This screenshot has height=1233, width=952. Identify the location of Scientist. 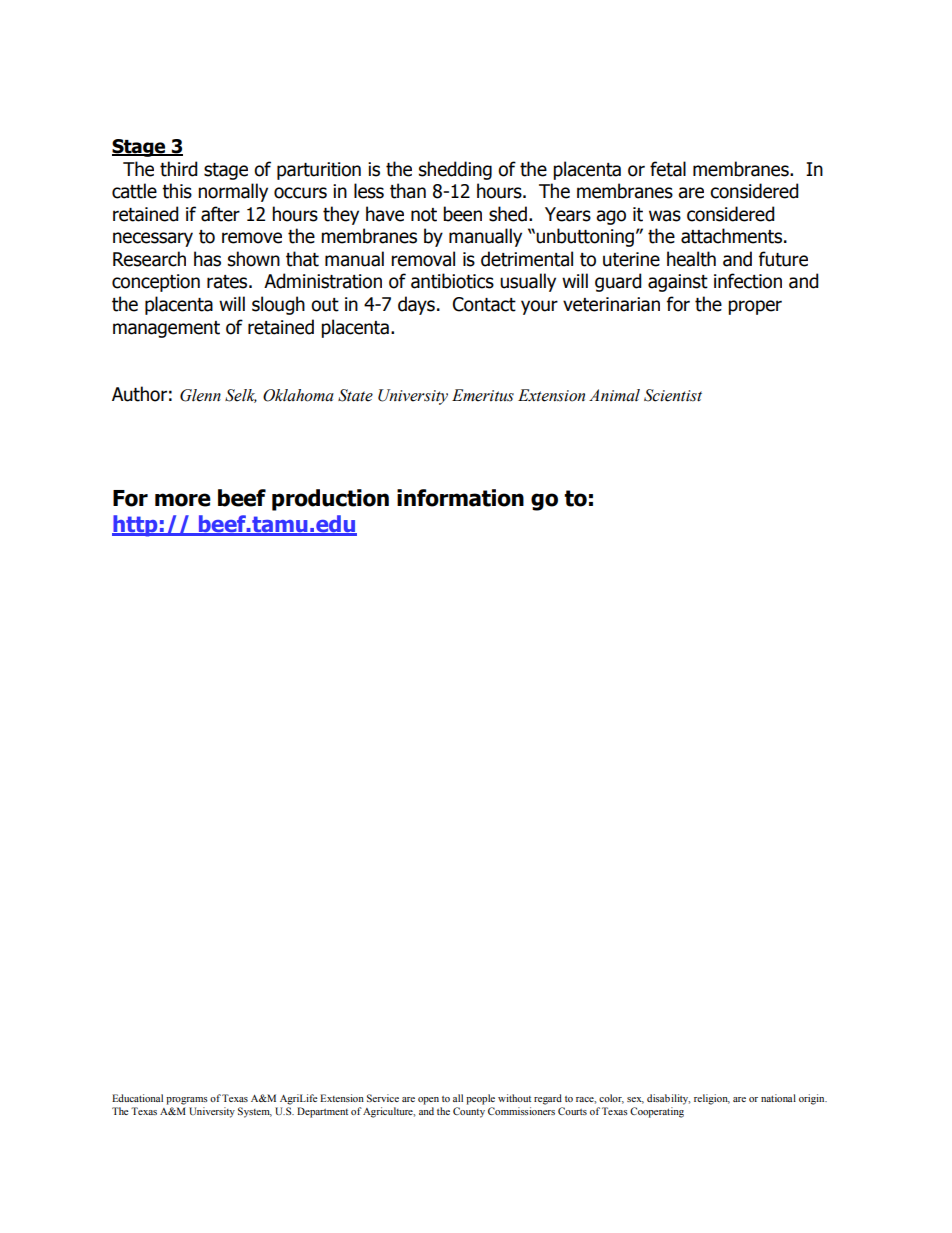
(673, 395).
